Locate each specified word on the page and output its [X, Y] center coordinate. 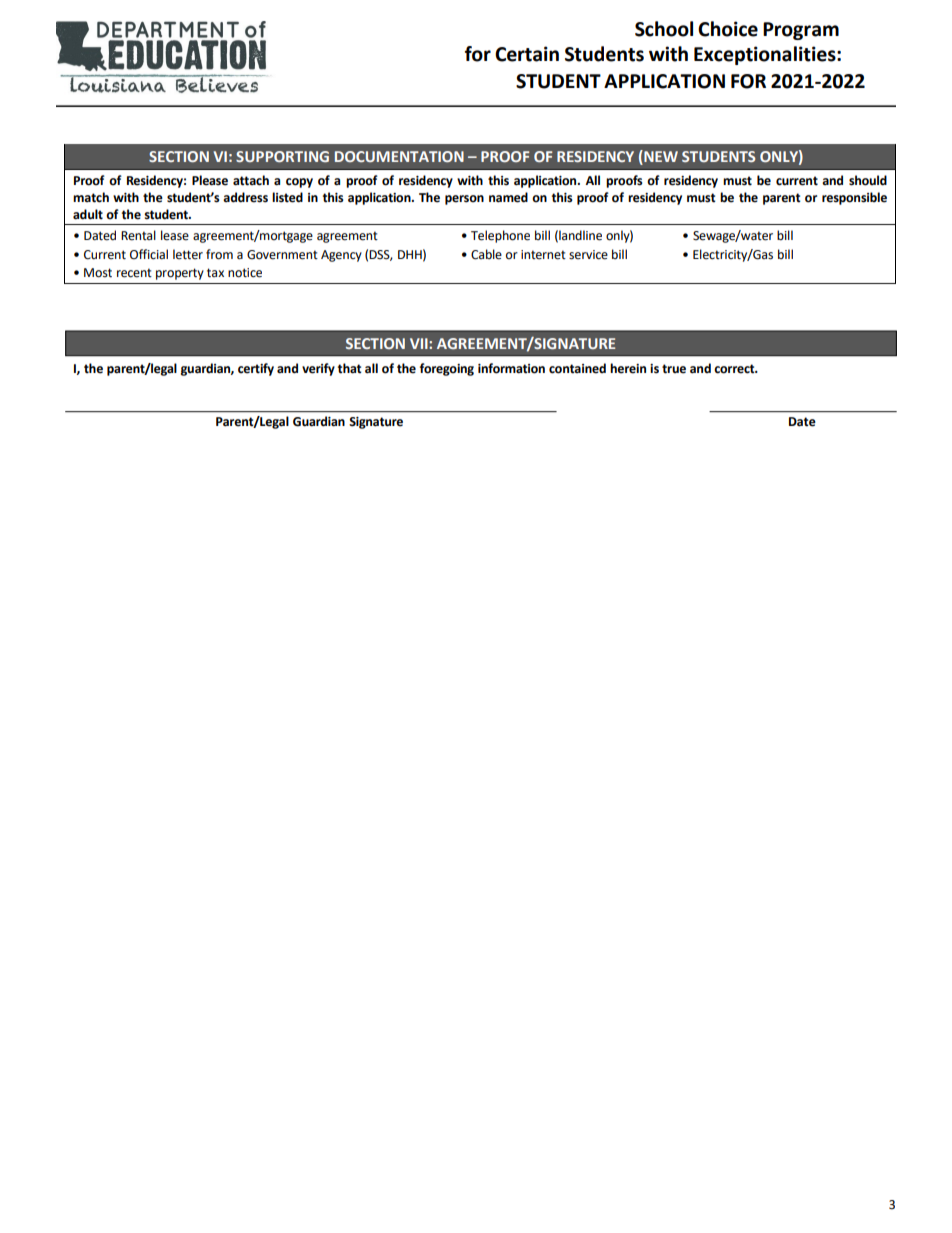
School [664, 29]
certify [256, 369]
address [245, 197]
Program [801, 31]
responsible [854, 198]
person [464, 200]
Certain [527, 54]
